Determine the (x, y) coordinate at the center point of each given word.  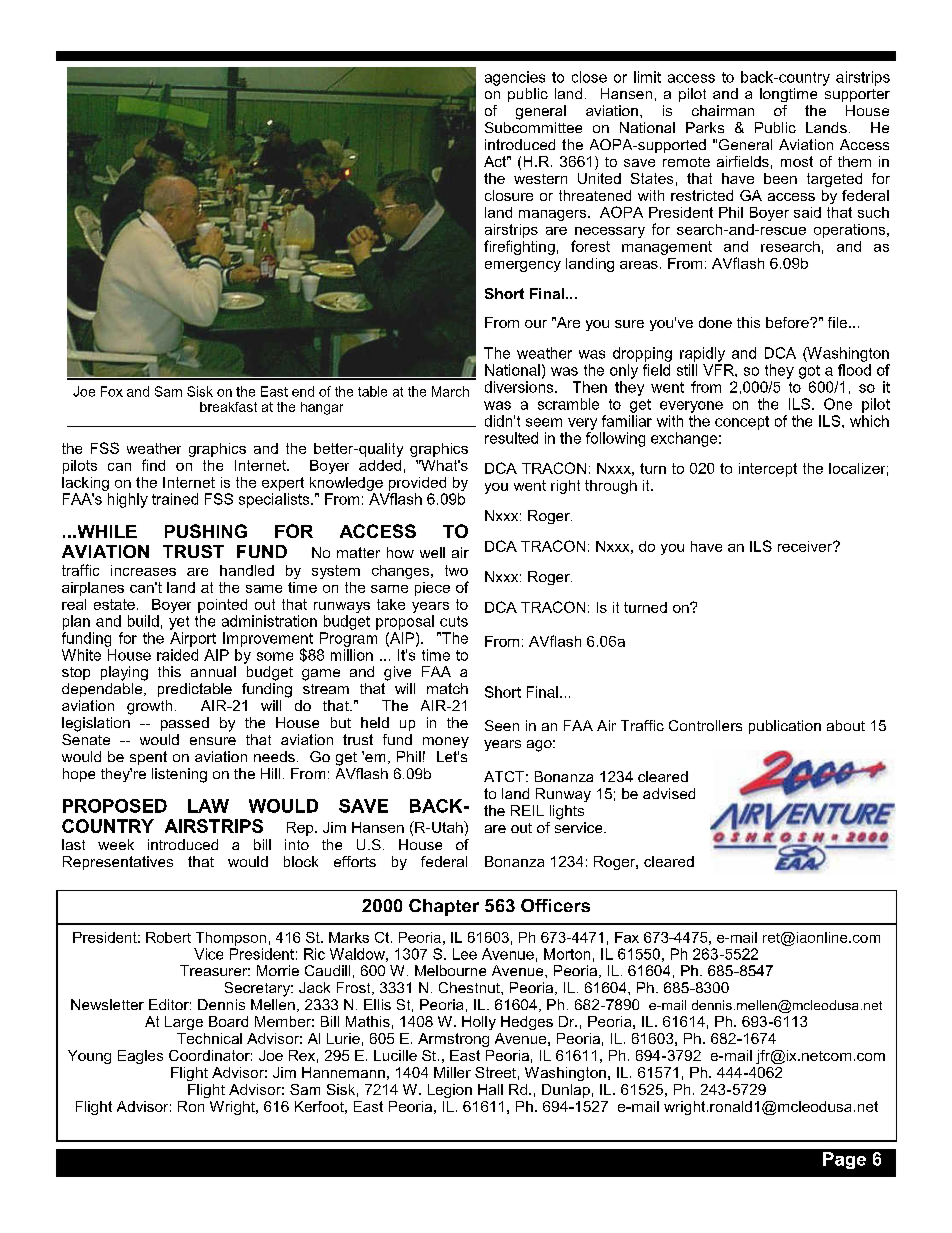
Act (496, 161)
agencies (515, 78)
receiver (806, 546)
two (456, 570)
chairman (723, 110)
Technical (209, 1038)
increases (143, 570)
